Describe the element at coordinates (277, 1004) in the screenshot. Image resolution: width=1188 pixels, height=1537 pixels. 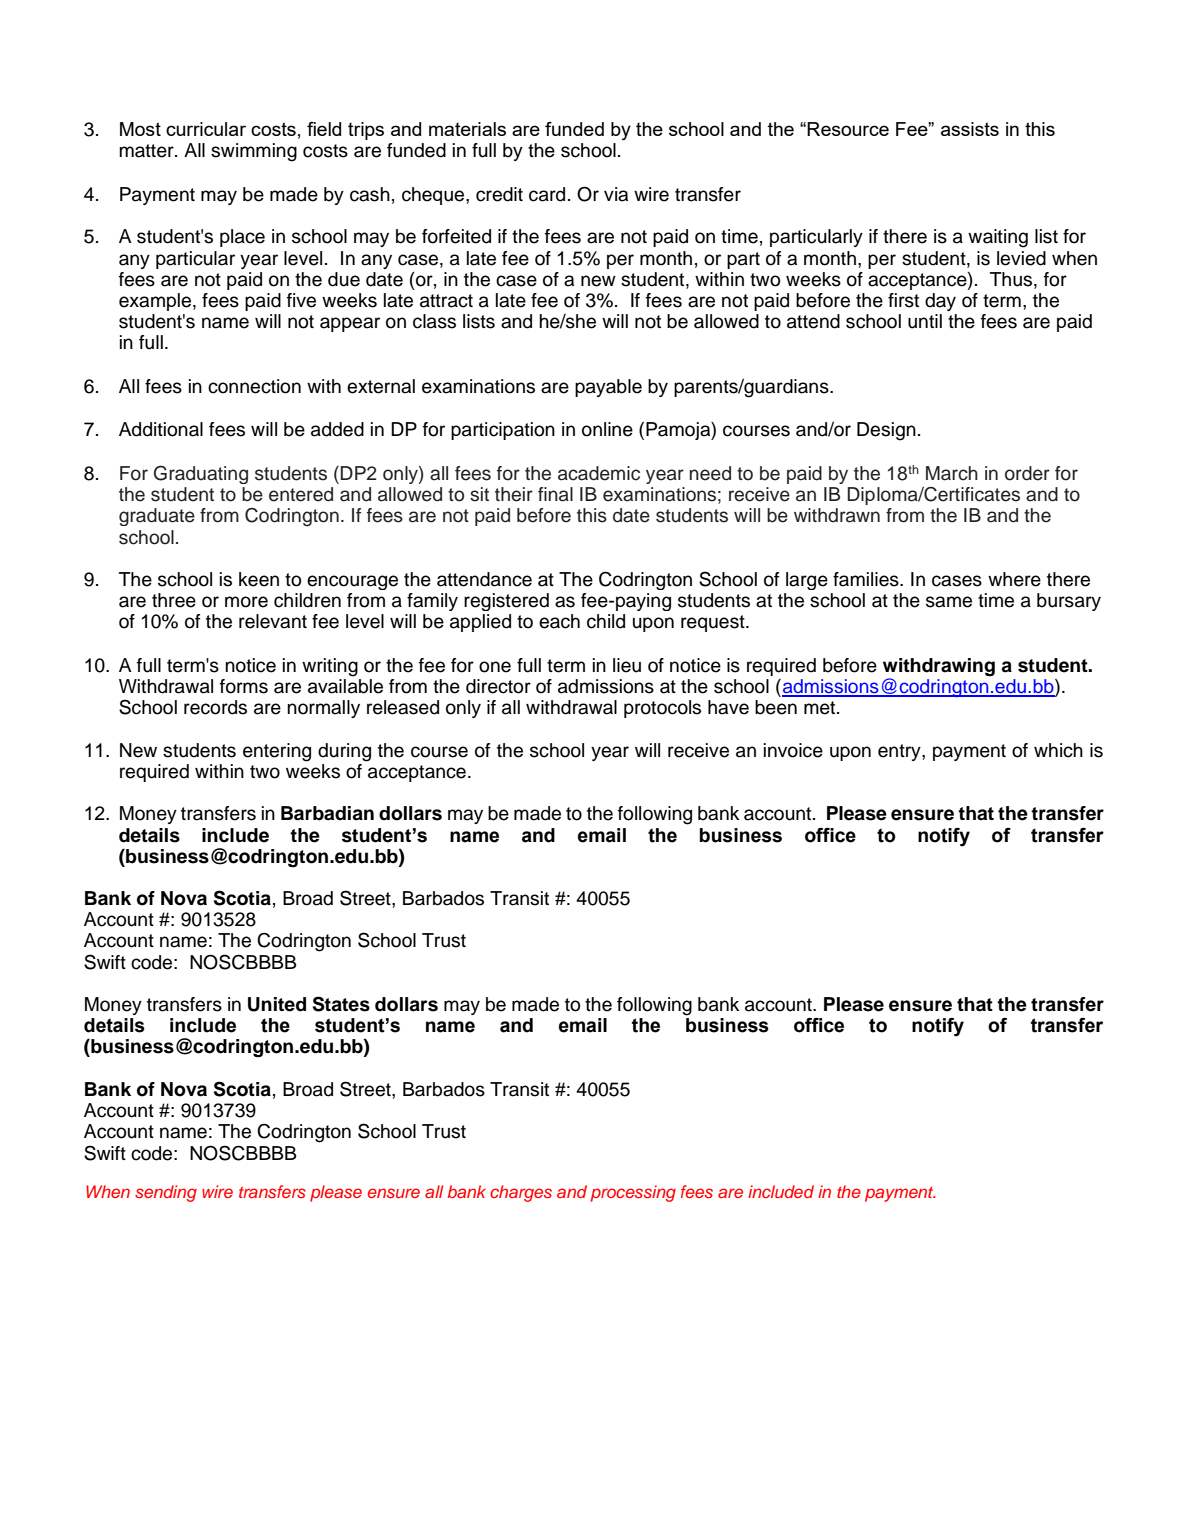
I see `United` at that location.
